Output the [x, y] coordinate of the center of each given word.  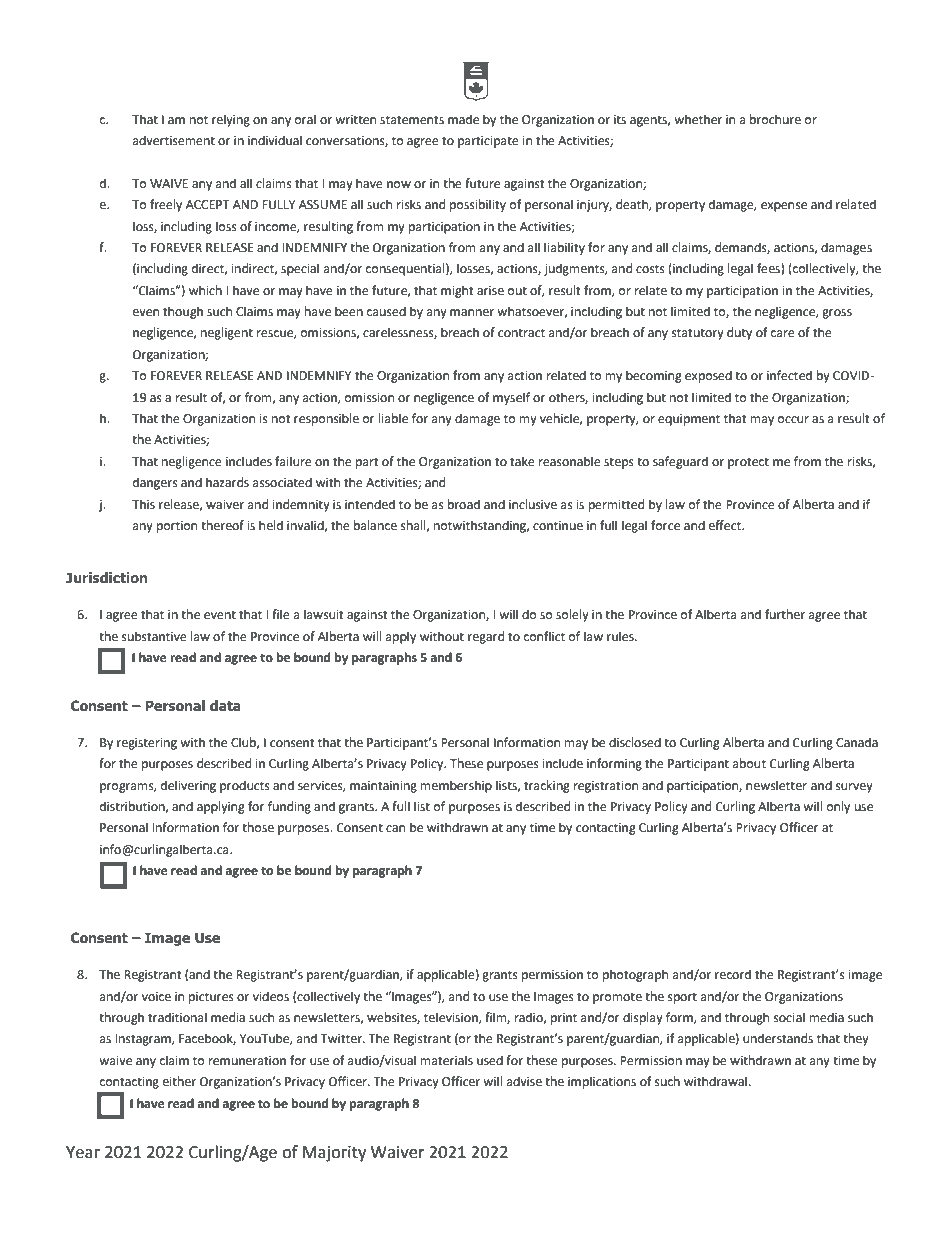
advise [524, 1081]
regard [486, 637]
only [838, 807]
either [179, 1081]
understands [778, 1038]
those [258, 827]
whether [698, 119]
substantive [154, 636]
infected [789, 375]
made [463, 119]
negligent [227, 333]
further [785, 614]
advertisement [174, 140]
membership [456, 786]
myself [511, 398]
